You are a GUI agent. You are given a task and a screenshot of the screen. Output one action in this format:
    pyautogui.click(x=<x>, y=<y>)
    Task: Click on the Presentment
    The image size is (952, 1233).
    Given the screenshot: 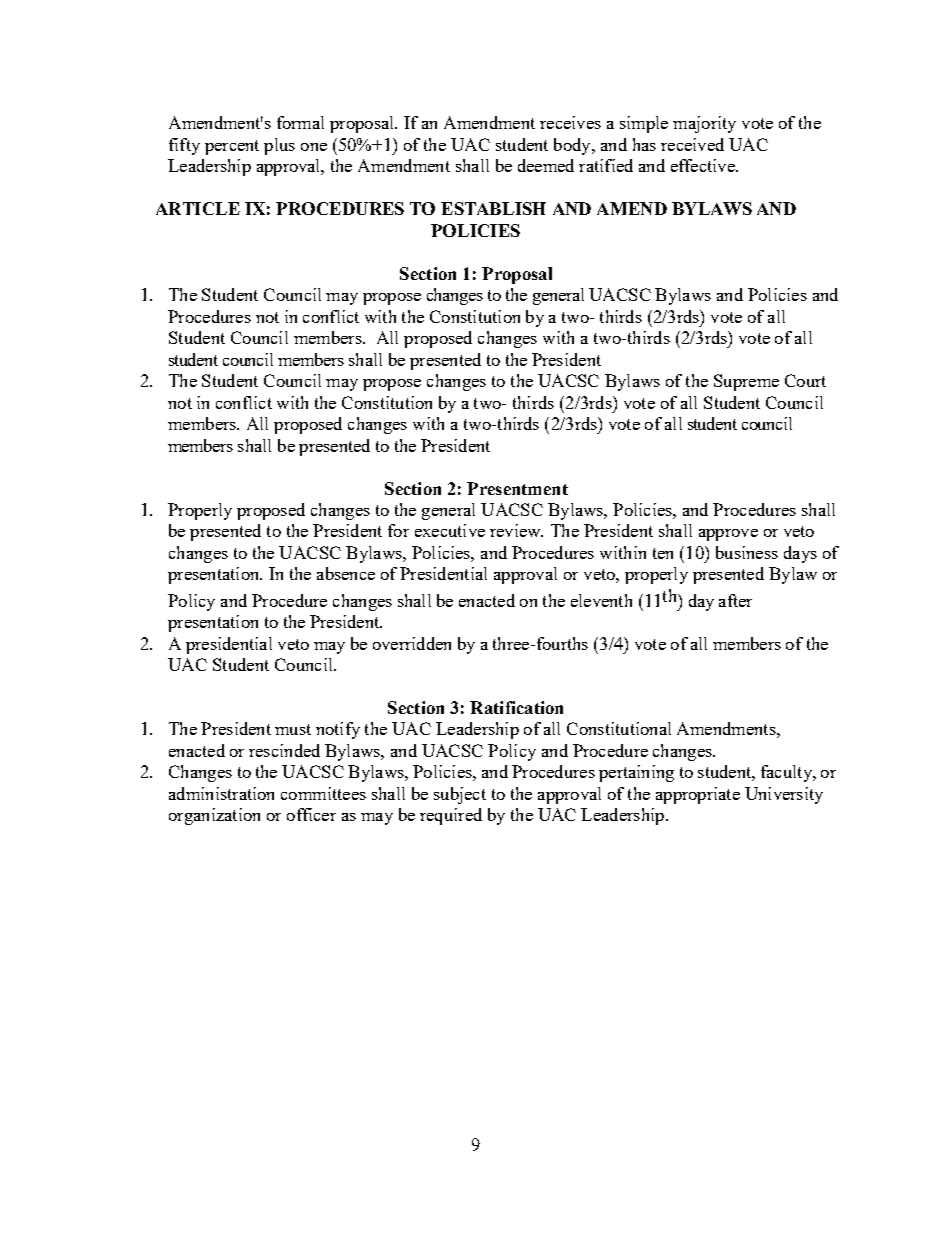 What is the action you would take?
    pyautogui.click(x=517, y=488)
